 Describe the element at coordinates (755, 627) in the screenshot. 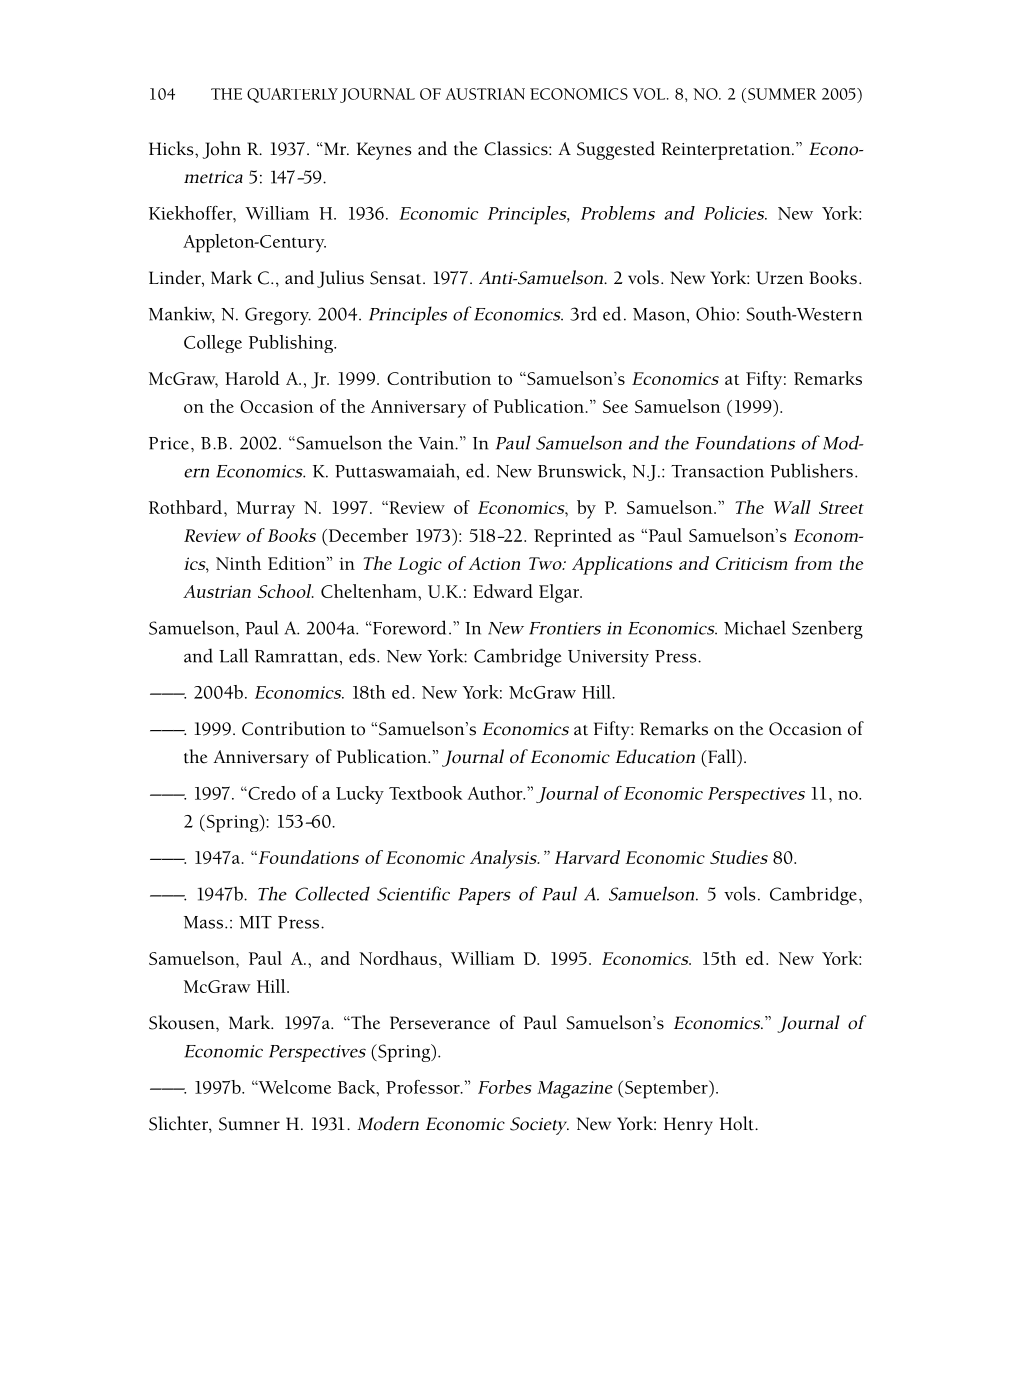

I see `Michael` at that location.
